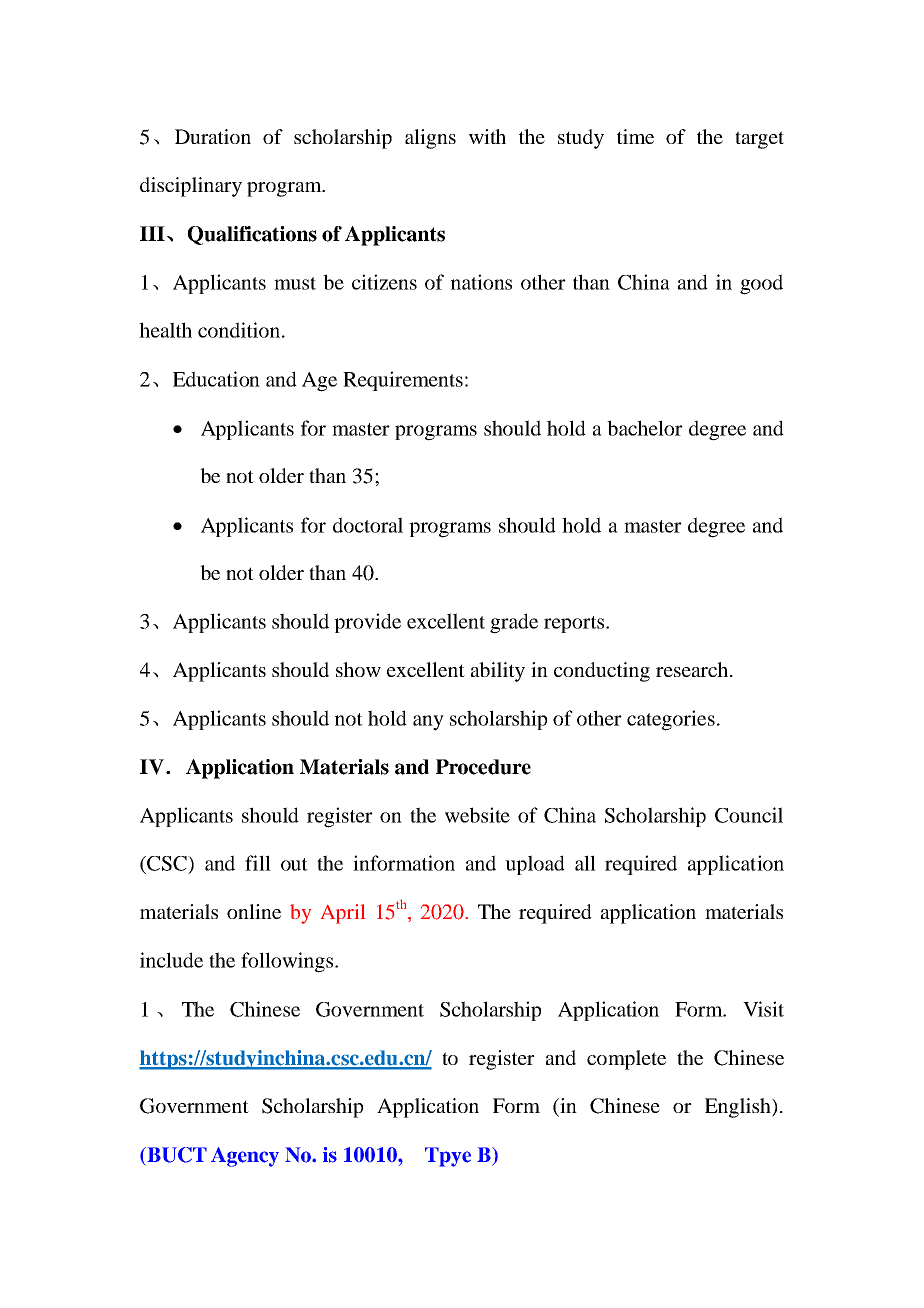 This screenshot has height=1308, width=924. Describe the element at coordinates (763, 1009) in the screenshot. I see `Visit` at that location.
